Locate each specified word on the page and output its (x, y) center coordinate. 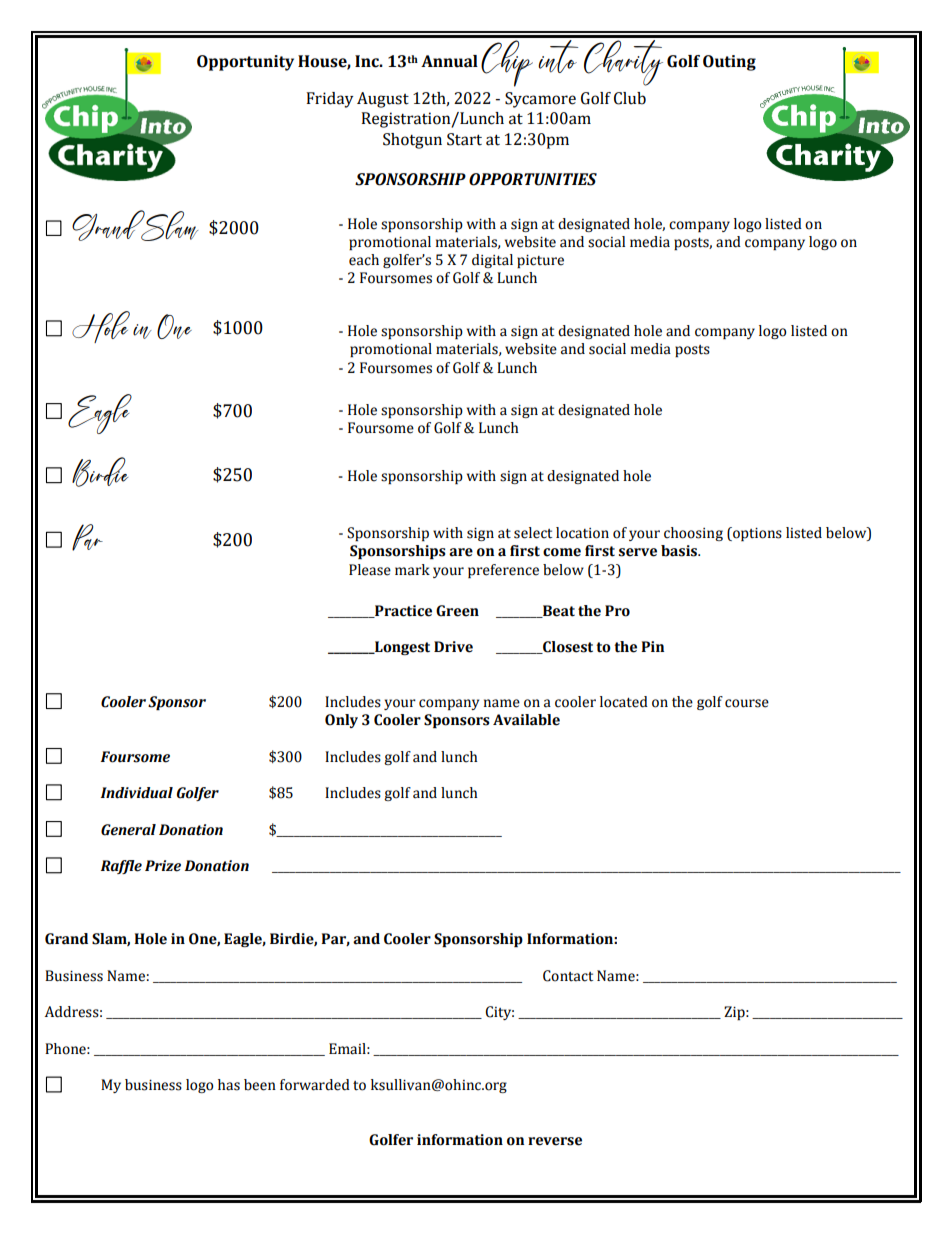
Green (457, 611)
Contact (568, 976)
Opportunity (245, 63)
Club (630, 98)
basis (680, 551)
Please (370, 570)
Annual (449, 61)
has (229, 1085)
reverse (555, 1141)
